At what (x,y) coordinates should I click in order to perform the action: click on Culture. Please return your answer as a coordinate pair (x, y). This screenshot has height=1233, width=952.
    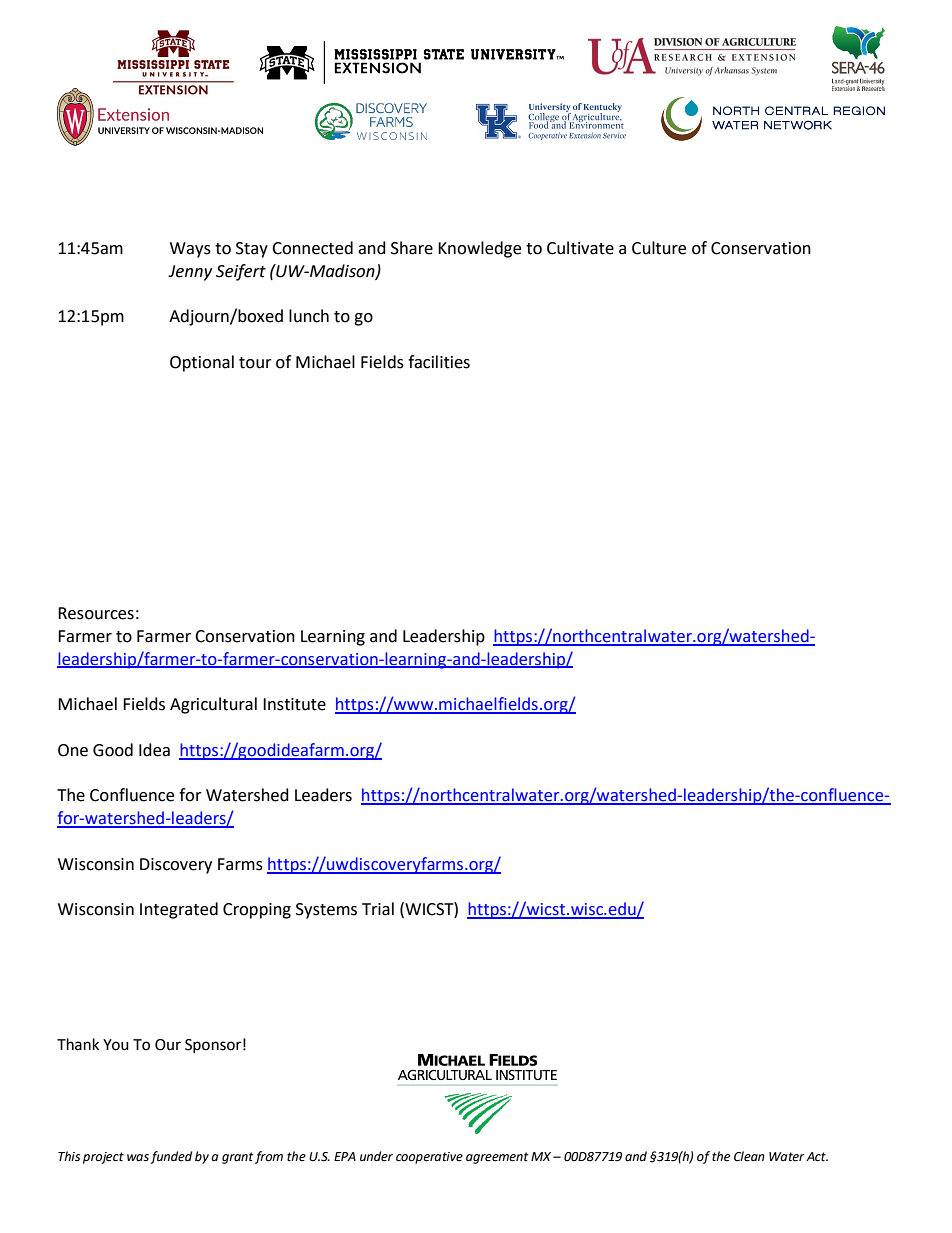
    Looking at the image, I should click on (659, 248).
